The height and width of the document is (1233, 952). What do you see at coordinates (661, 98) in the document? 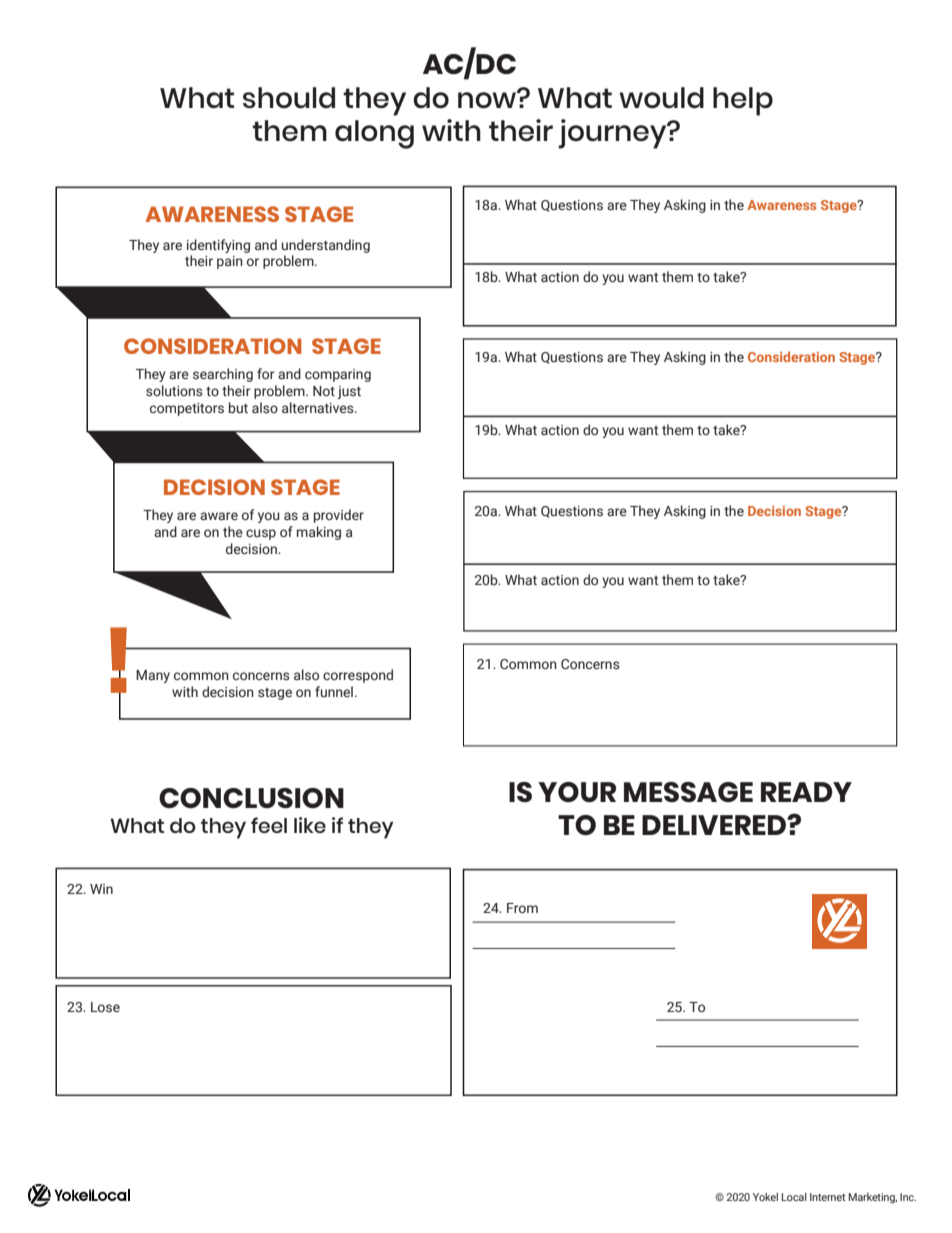
I see `would` at bounding box center [661, 98].
